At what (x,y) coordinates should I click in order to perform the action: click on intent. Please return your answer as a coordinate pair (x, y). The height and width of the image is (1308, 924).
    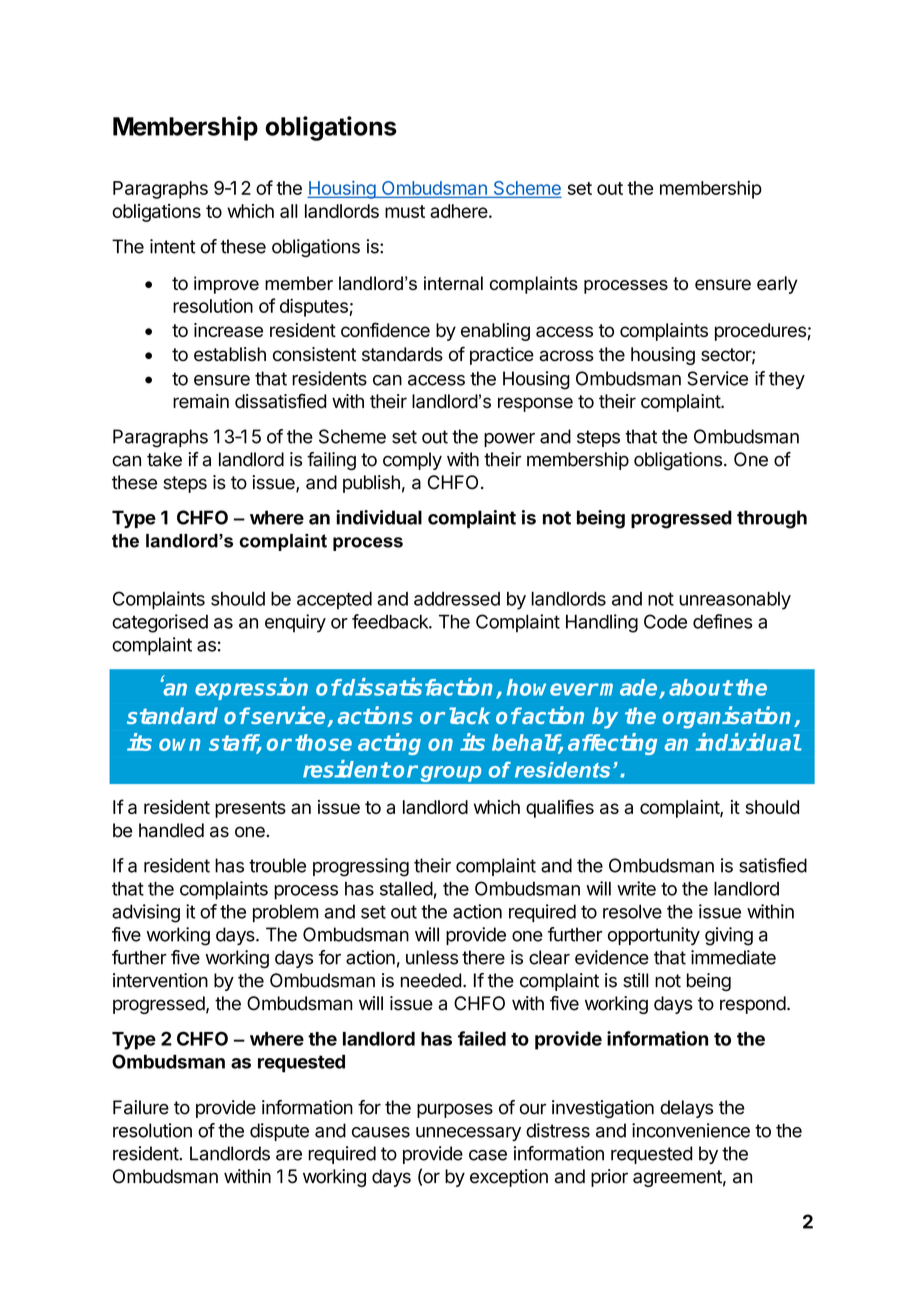
    Looking at the image, I should click on (173, 246).
